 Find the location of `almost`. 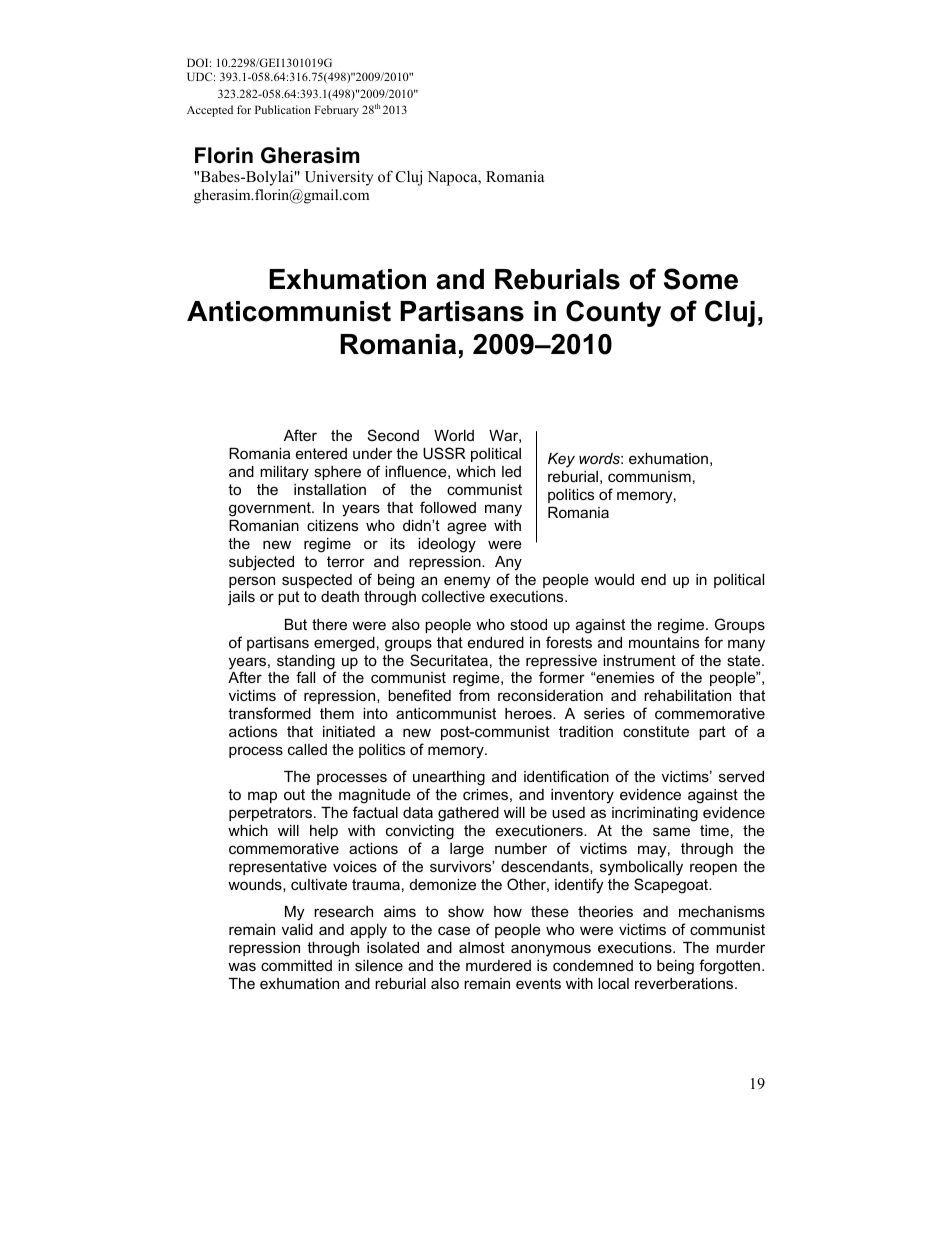

almost is located at coordinates (482, 947).
